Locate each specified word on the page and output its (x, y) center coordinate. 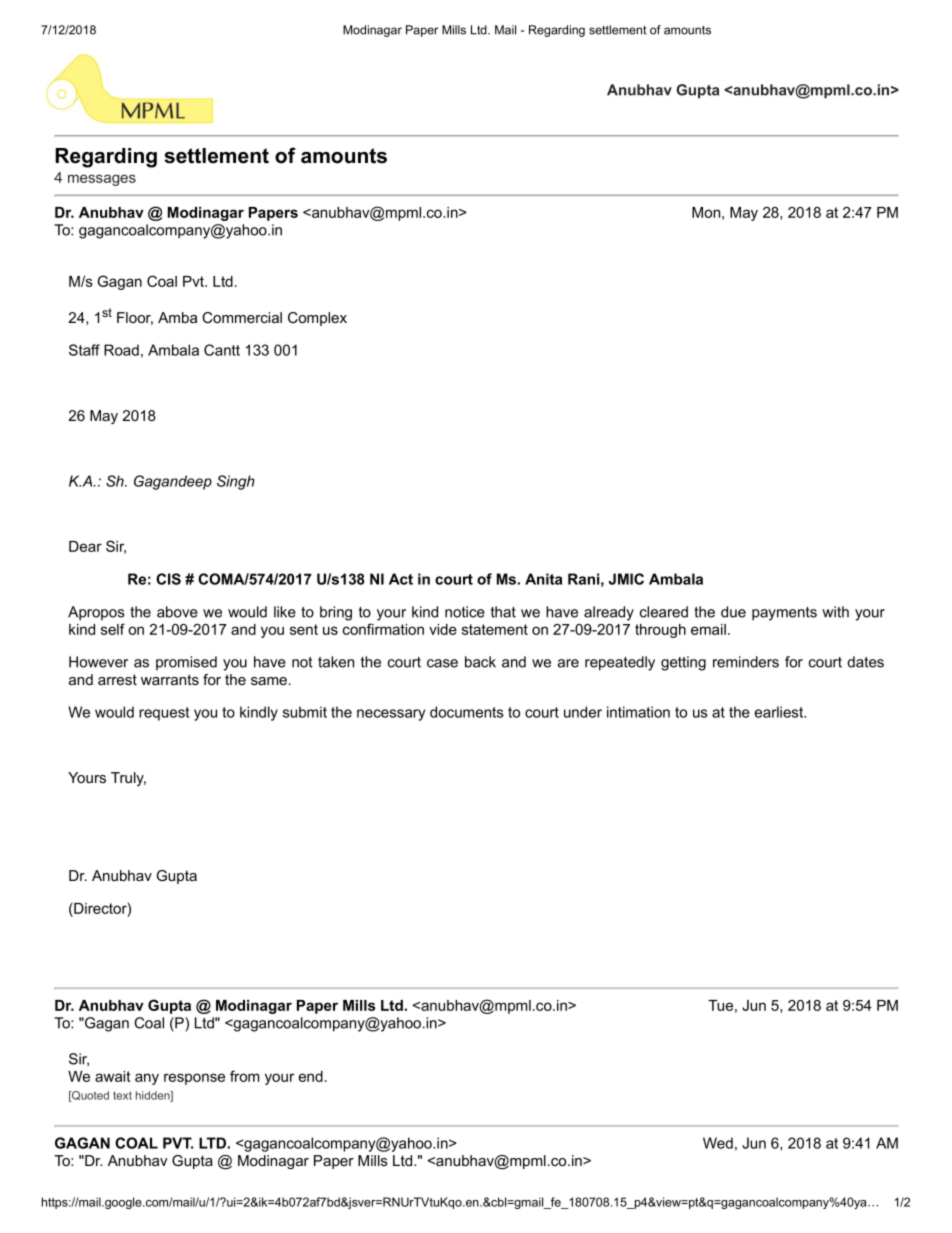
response (194, 1079)
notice (465, 612)
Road (121, 350)
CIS (168, 579)
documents (467, 712)
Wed (718, 1143)
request (164, 714)
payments (784, 614)
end (311, 1076)
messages (102, 180)
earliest (780, 712)
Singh (236, 482)
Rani (583, 579)
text (122, 1095)
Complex (317, 319)
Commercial (242, 317)
